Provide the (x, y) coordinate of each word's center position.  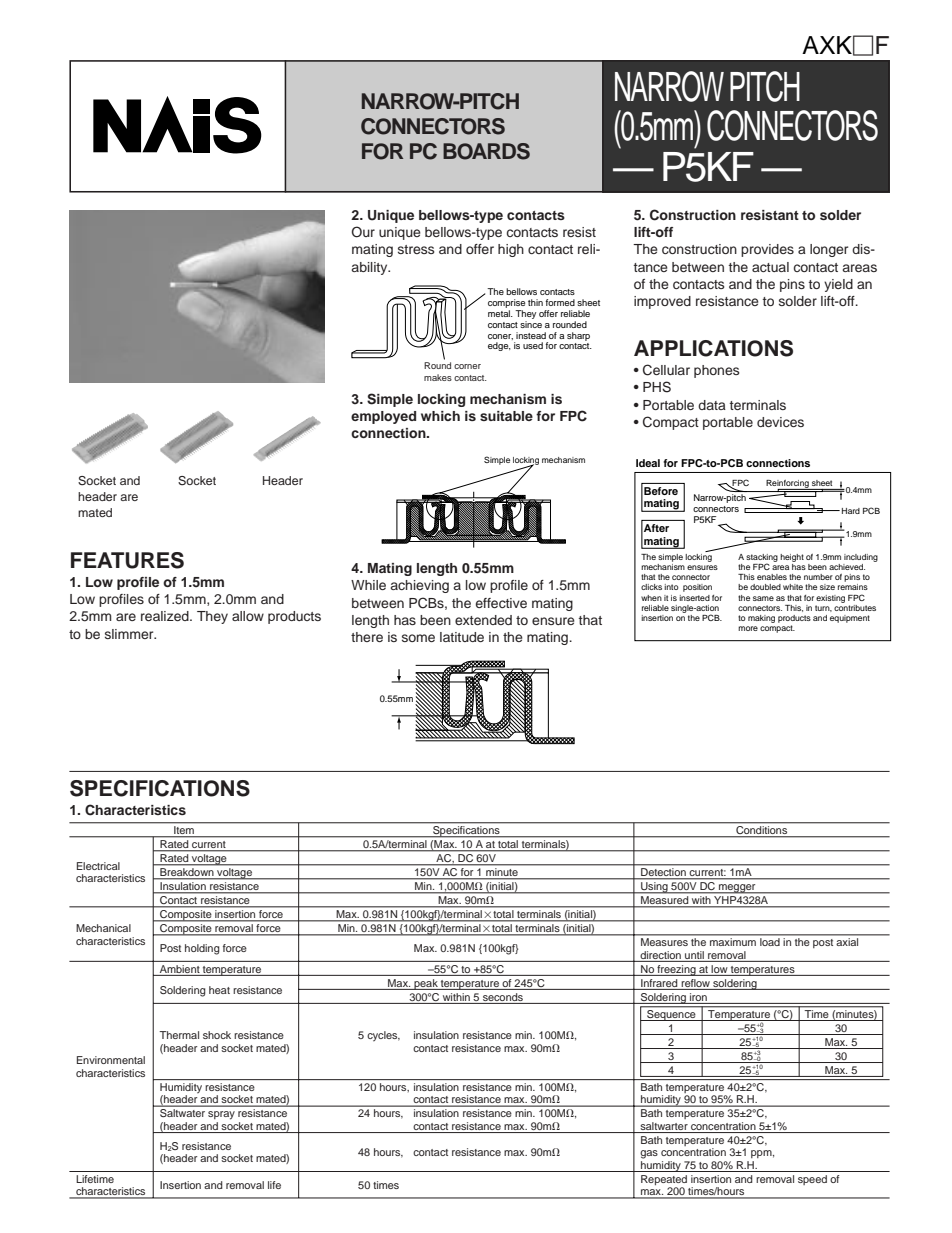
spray (221, 1115)
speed (812, 1180)
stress (416, 249)
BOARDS (486, 151)
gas (649, 1154)
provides (767, 250)
